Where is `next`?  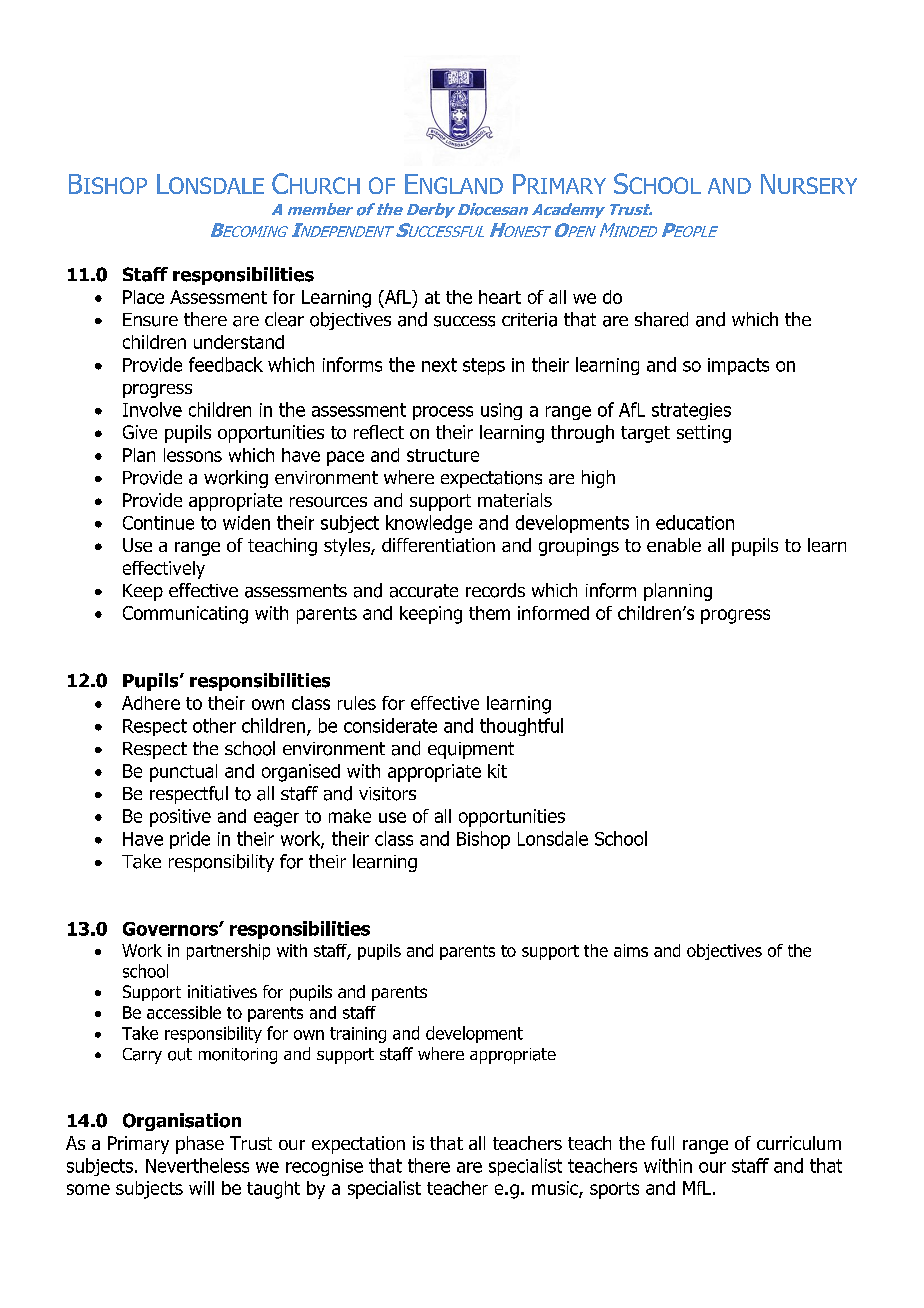
next is located at coordinates (439, 365).
